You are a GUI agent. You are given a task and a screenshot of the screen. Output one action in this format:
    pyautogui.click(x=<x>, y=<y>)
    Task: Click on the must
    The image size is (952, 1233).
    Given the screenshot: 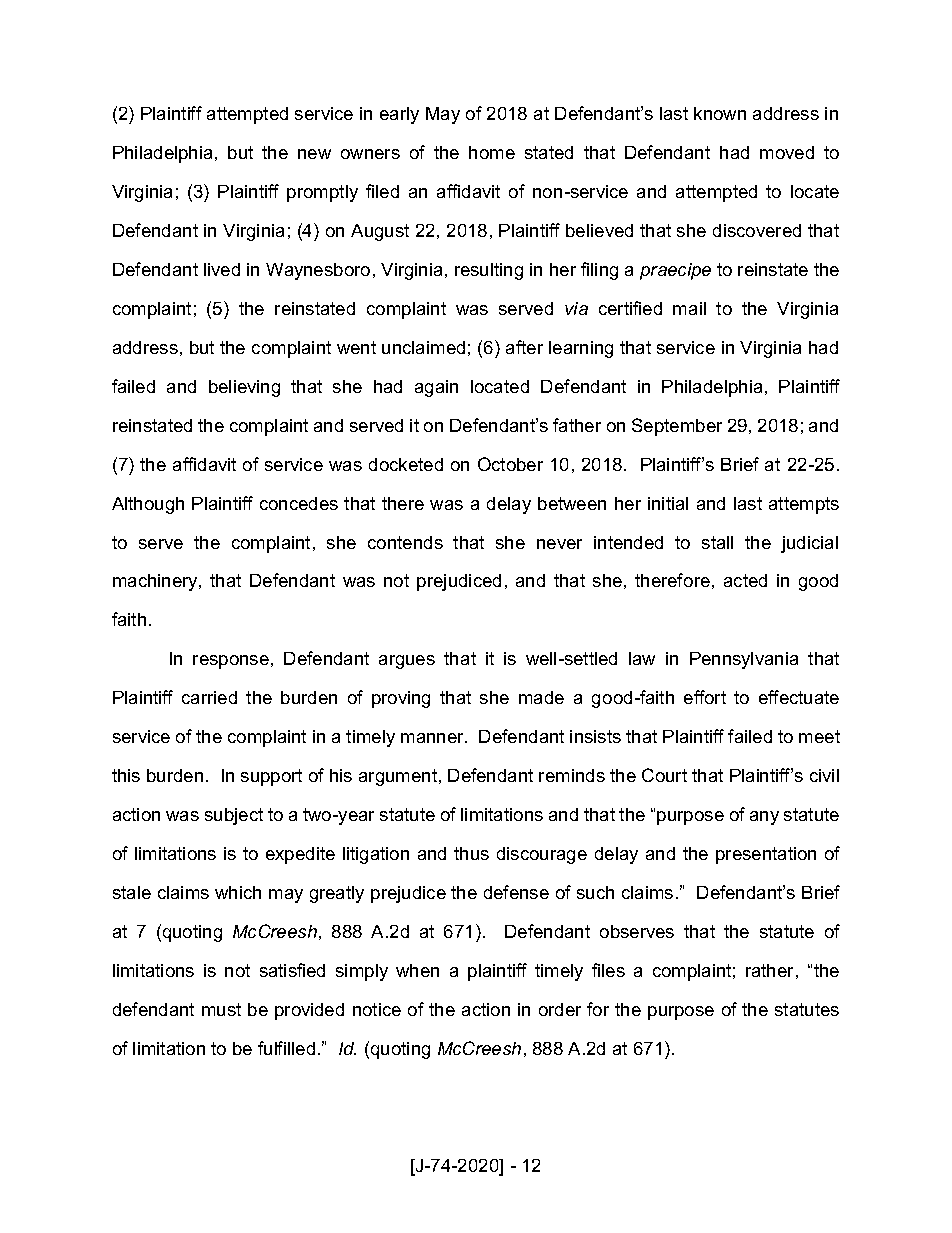 What is the action you would take?
    pyautogui.click(x=221, y=1009)
